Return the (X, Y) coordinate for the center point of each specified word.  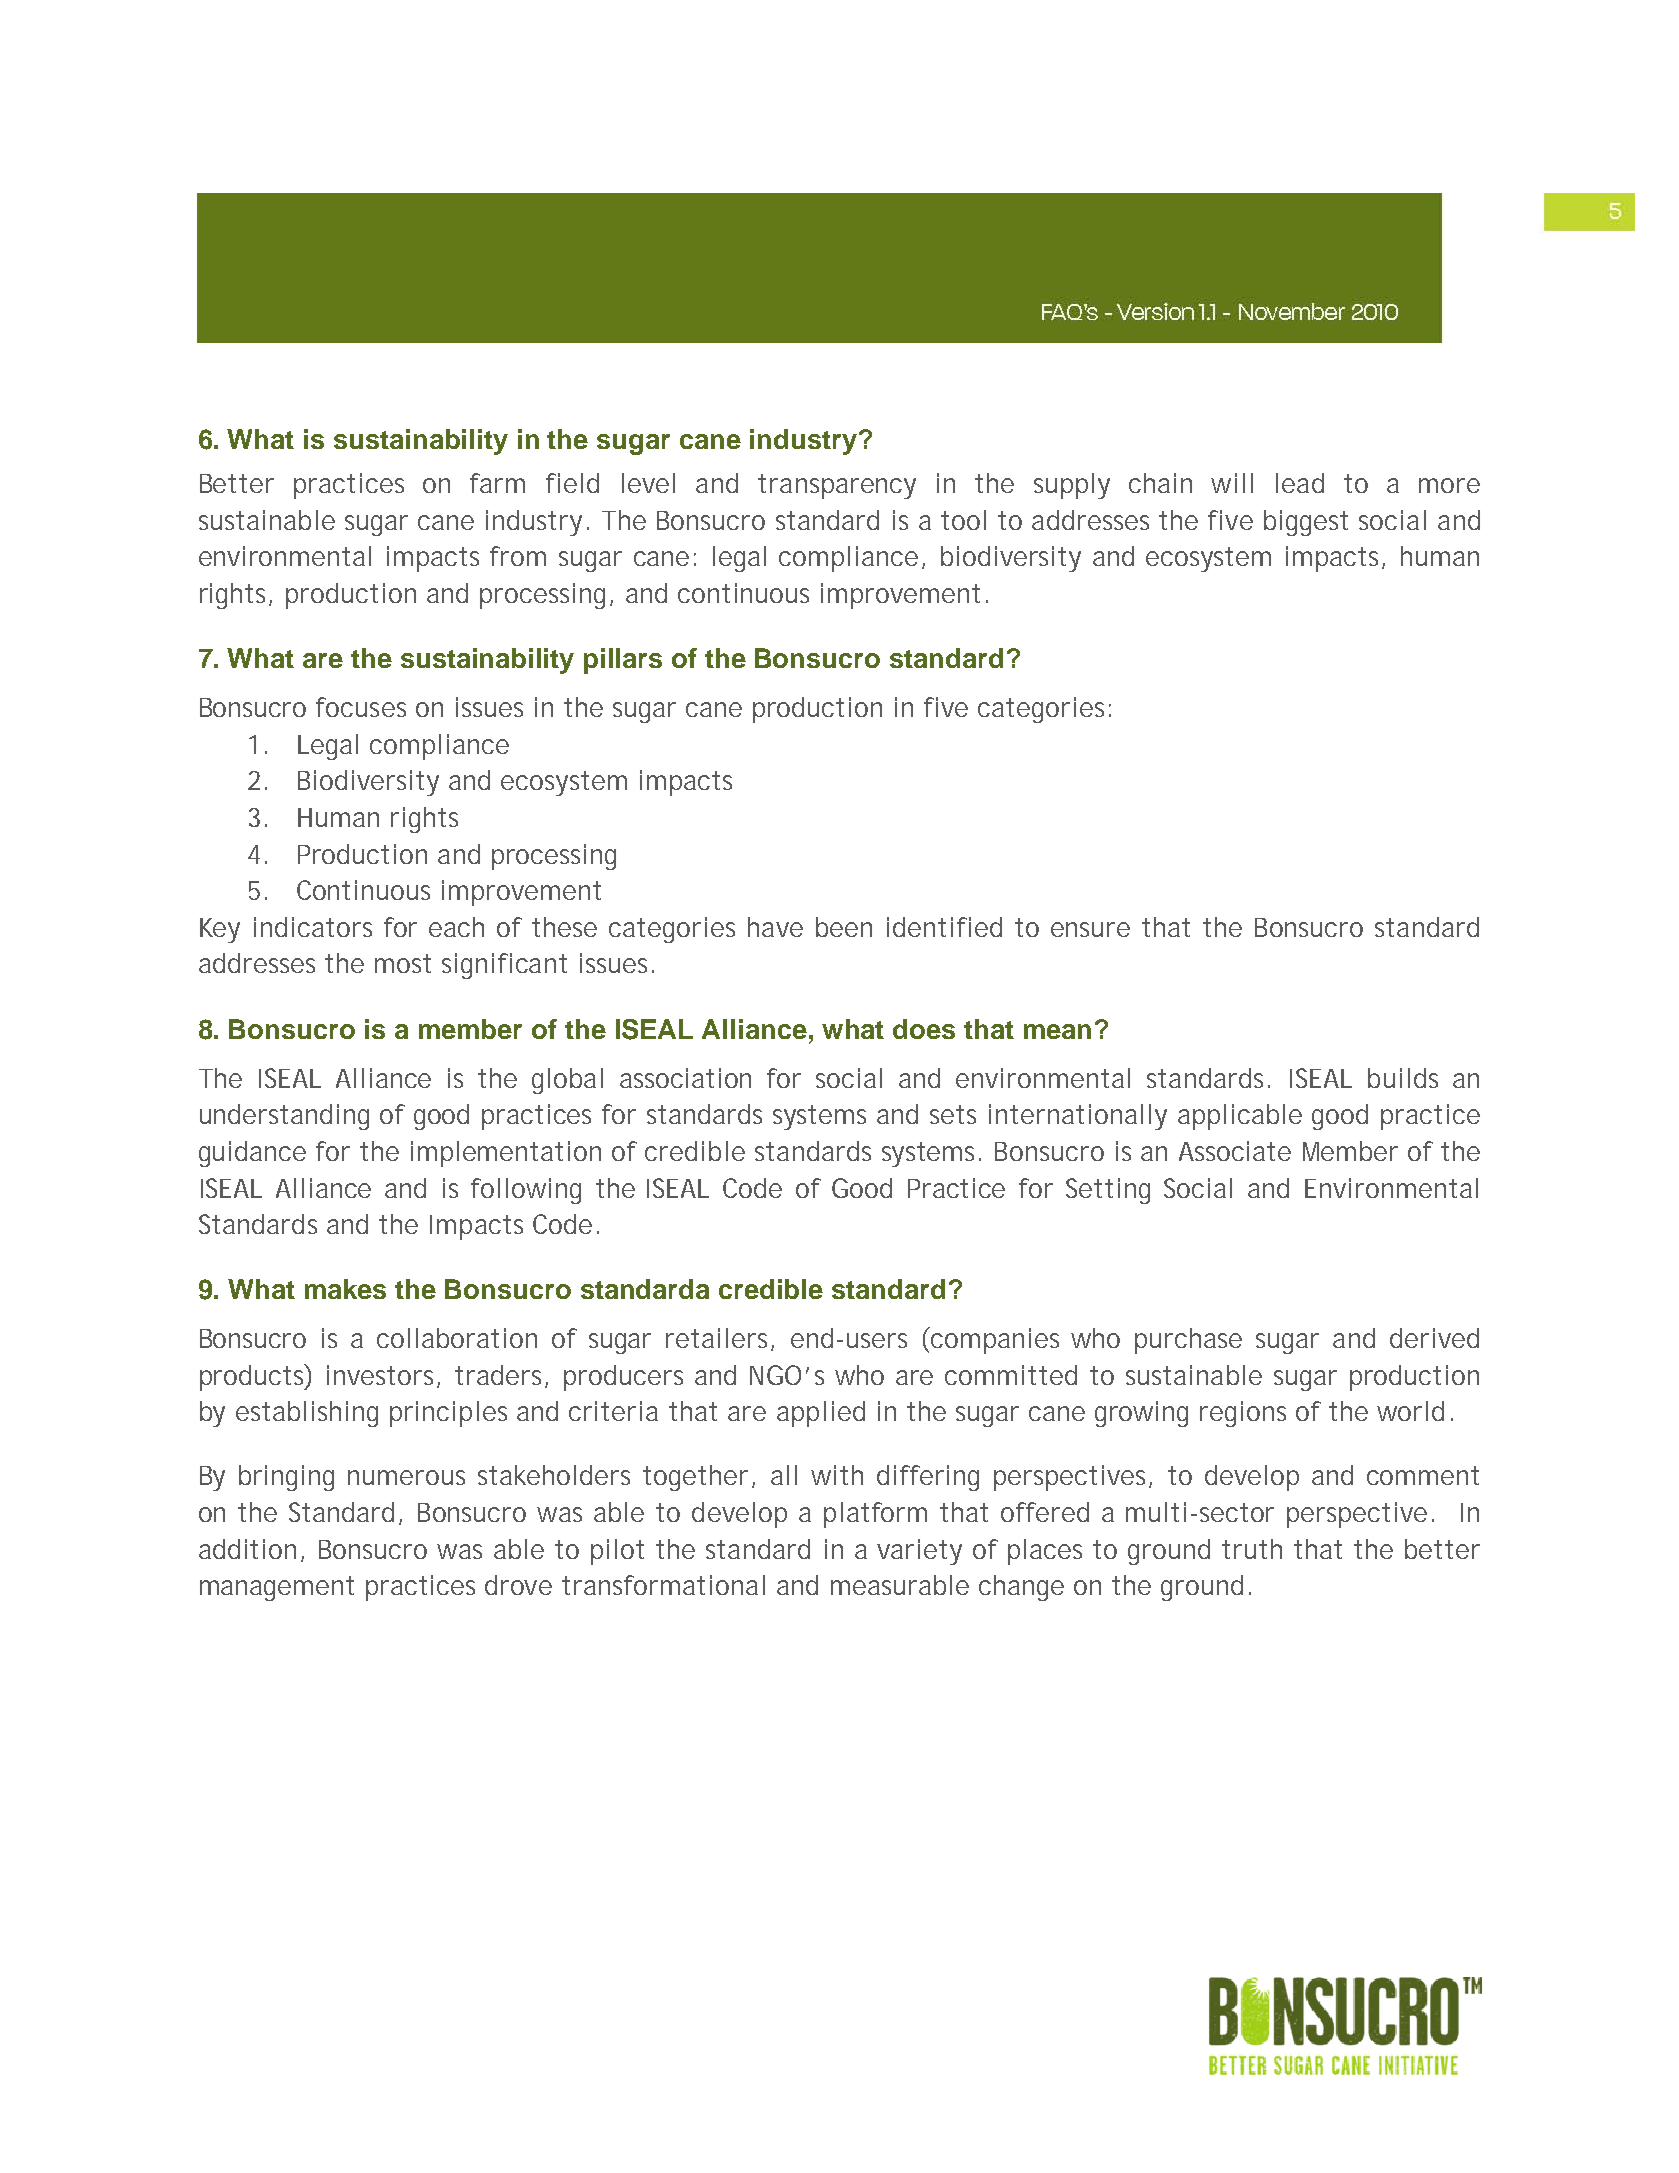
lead (1300, 483)
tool (963, 520)
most (403, 963)
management (277, 1588)
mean (1057, 1031)
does (924, 1029)
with (837, 1475)
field (572, 483)
